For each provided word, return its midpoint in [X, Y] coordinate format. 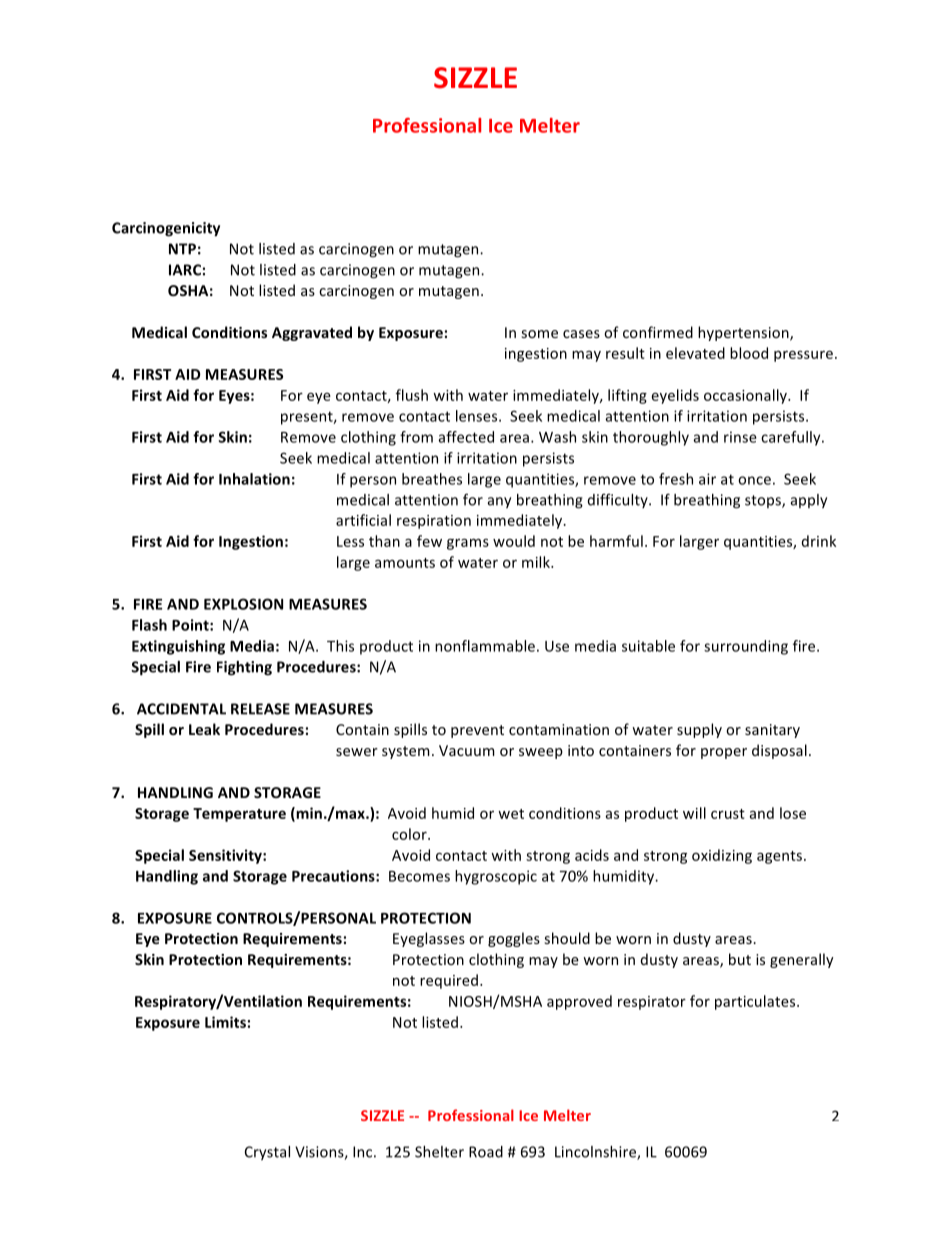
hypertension [744, 333]
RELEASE [260, 709]
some [540, 334]
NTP [182, 249]
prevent [477, 731]
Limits [225, 1022]
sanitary [772, 731]
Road [486, 1152]
